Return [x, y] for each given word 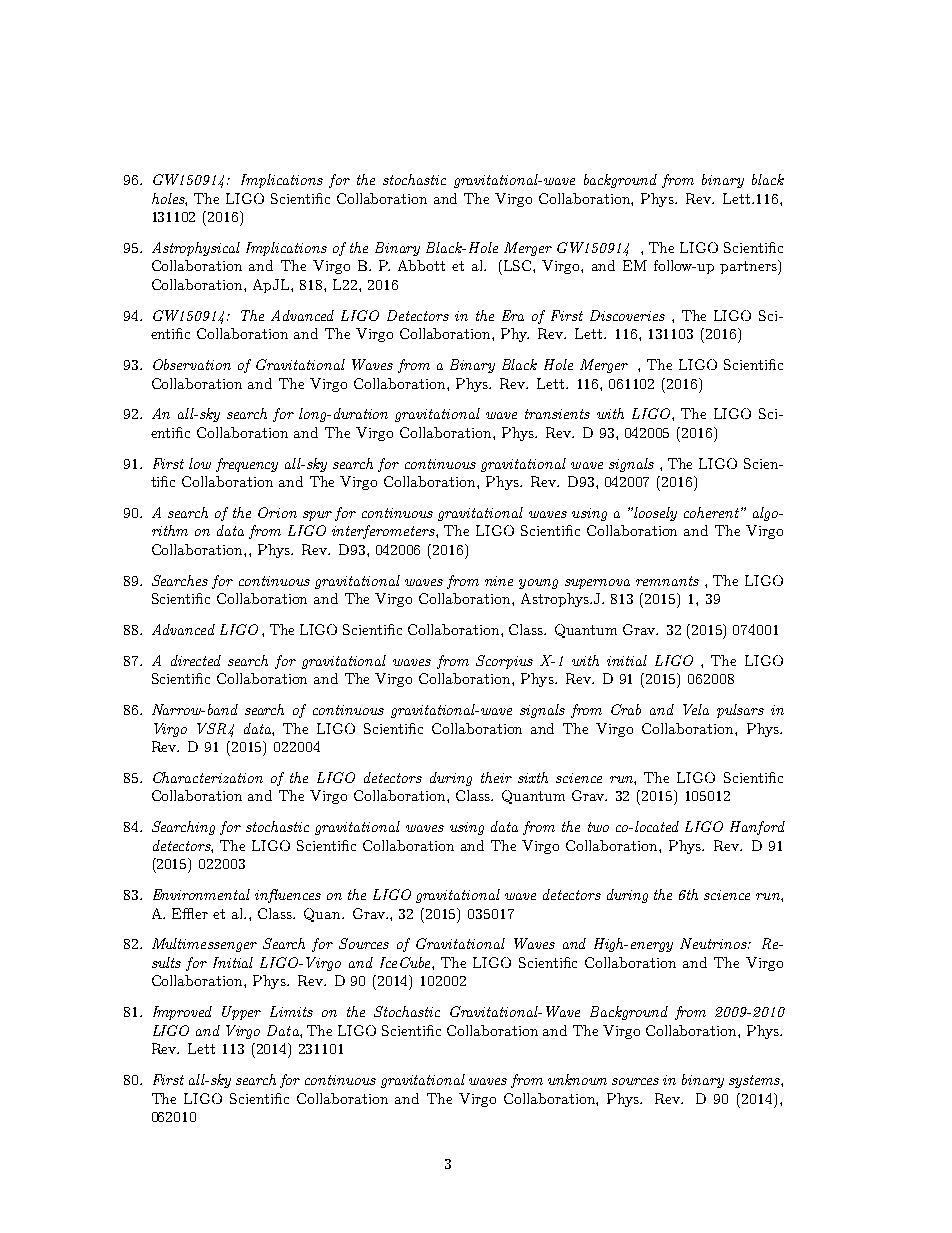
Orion [277, 512]
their [496, 777]
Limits [291, 1011]
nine [499, 581]
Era [513, 315]
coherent [711, 512]
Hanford [757, 828]
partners [749, 267]
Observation [192, 364]
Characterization [208, 777]
